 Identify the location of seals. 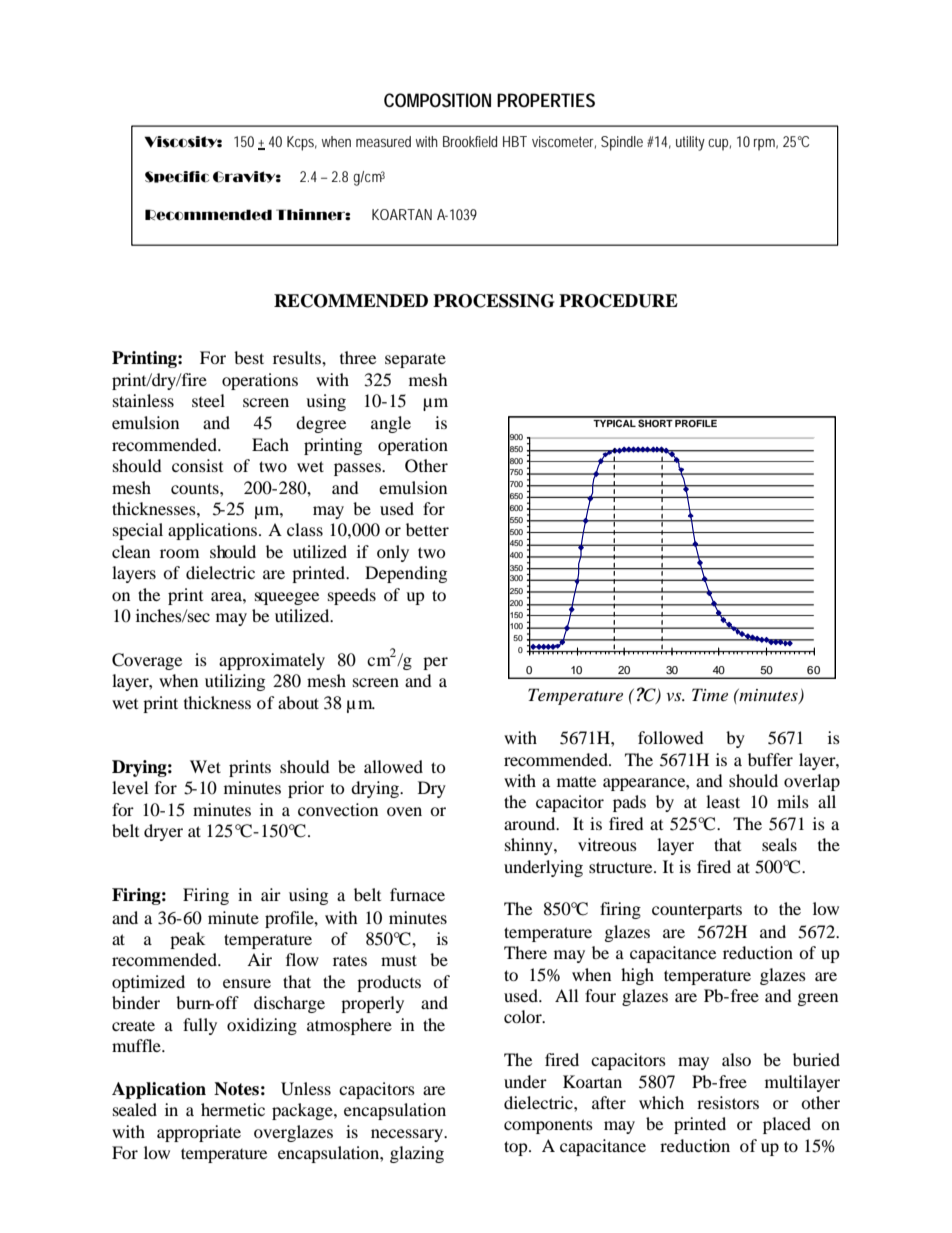
(779, 844).
